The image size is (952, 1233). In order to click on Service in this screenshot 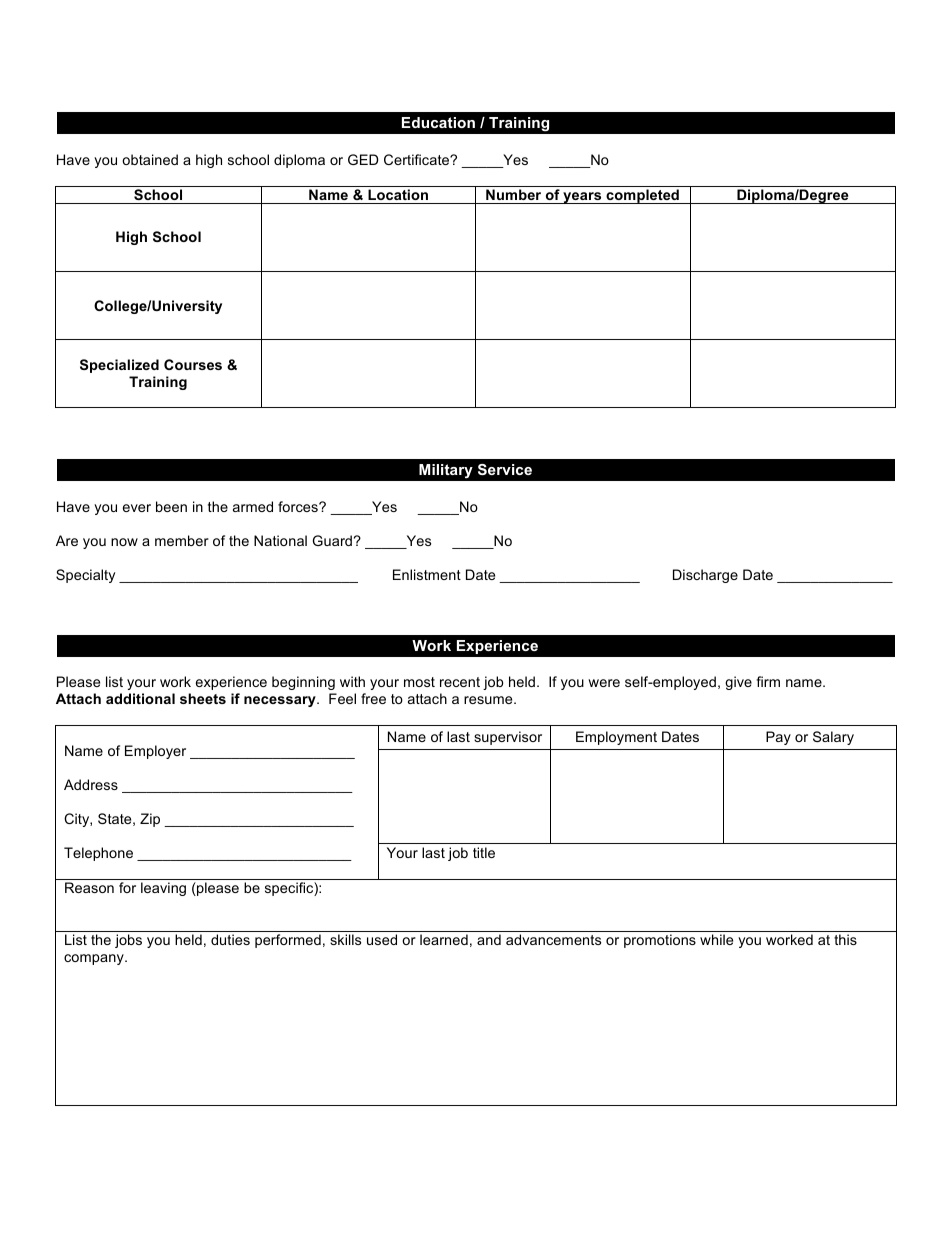, I will do `click(505, 469)`.
